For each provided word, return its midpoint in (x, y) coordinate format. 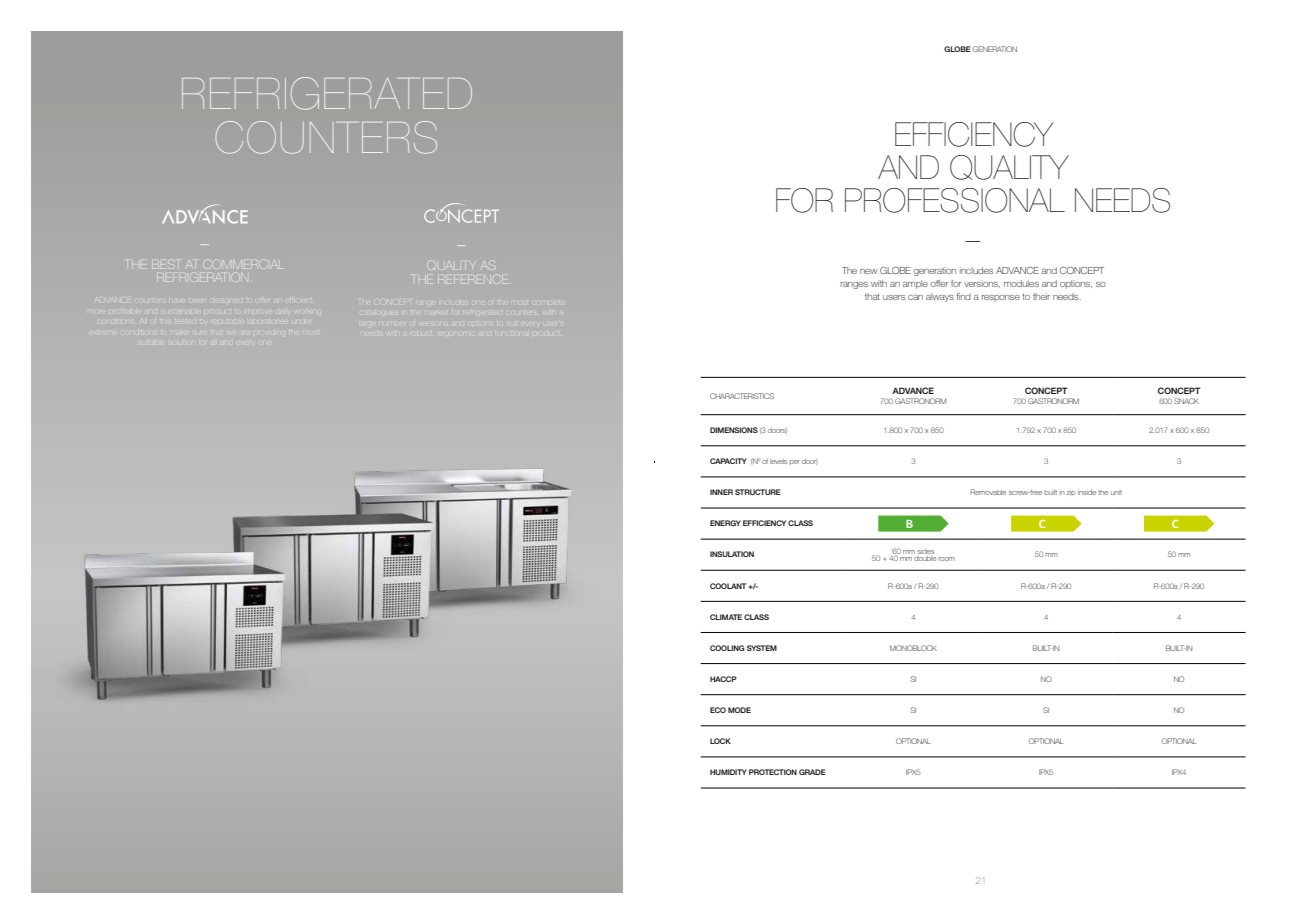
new (869, 271)
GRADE (812, 772)
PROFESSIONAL (955, 200)
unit (1116, 492)
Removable (988, 492)
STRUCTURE (758, 492)
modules (1021, 283)
